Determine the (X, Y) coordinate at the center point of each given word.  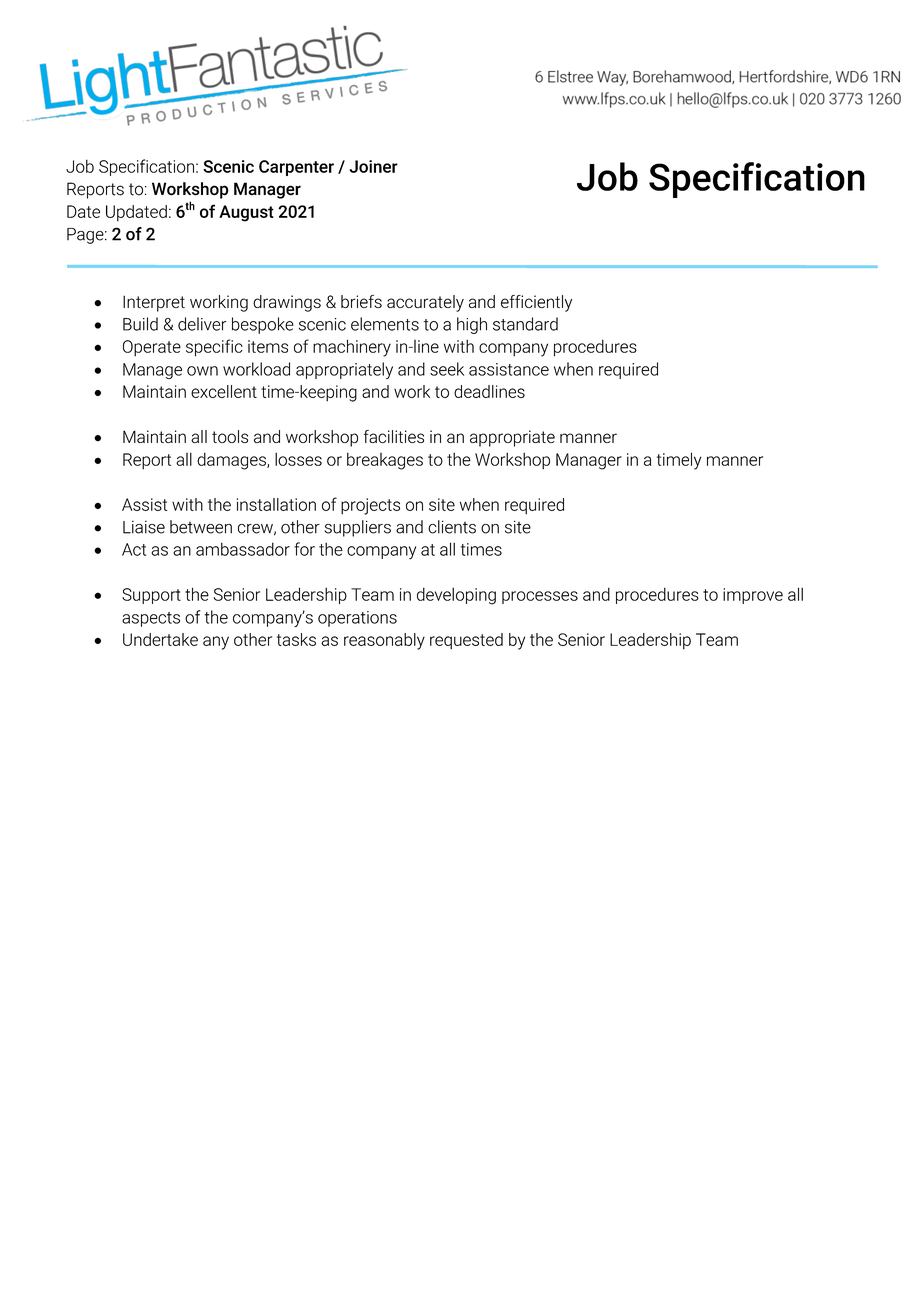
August (246, 213)
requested (466, 641)
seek (447, 369)
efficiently (536, 303)
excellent (224, 391)
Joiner (373, 166)
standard (525, 324)
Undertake (160, 639)
